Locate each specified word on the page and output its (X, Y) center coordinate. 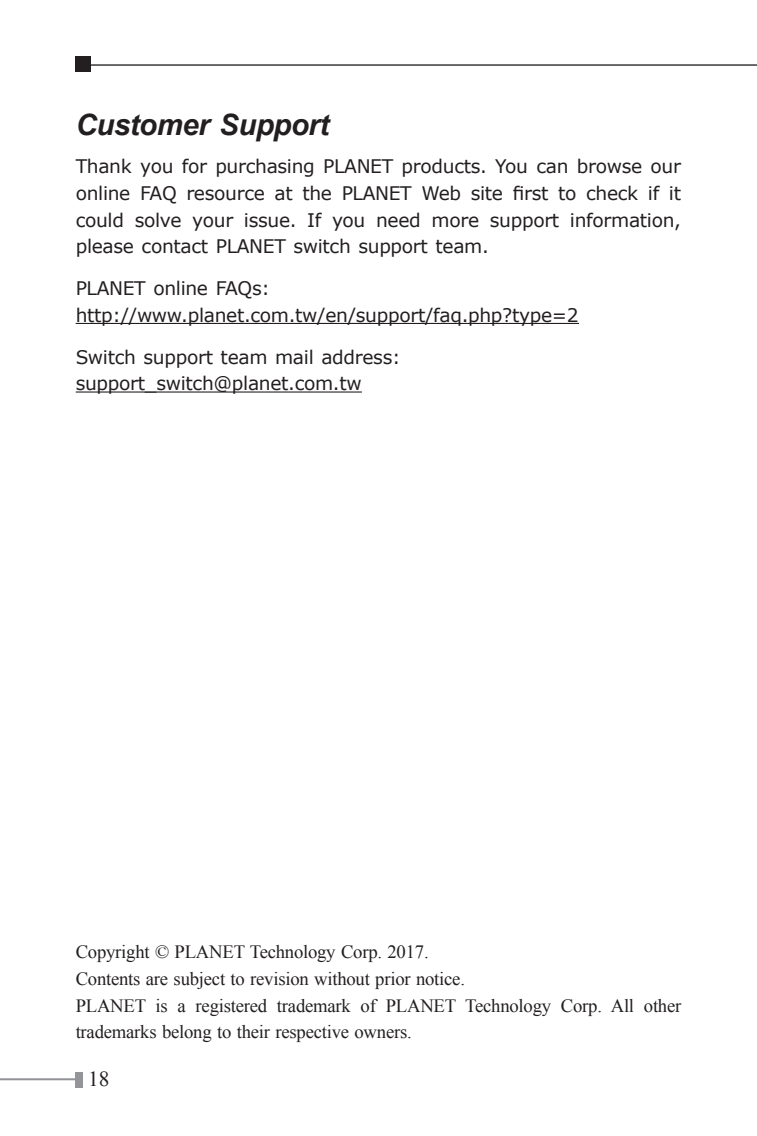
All (622, 1005)
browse (610, 166)
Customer (145, 124)
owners (382, 1034)
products (441, 167)
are (157, 981)
